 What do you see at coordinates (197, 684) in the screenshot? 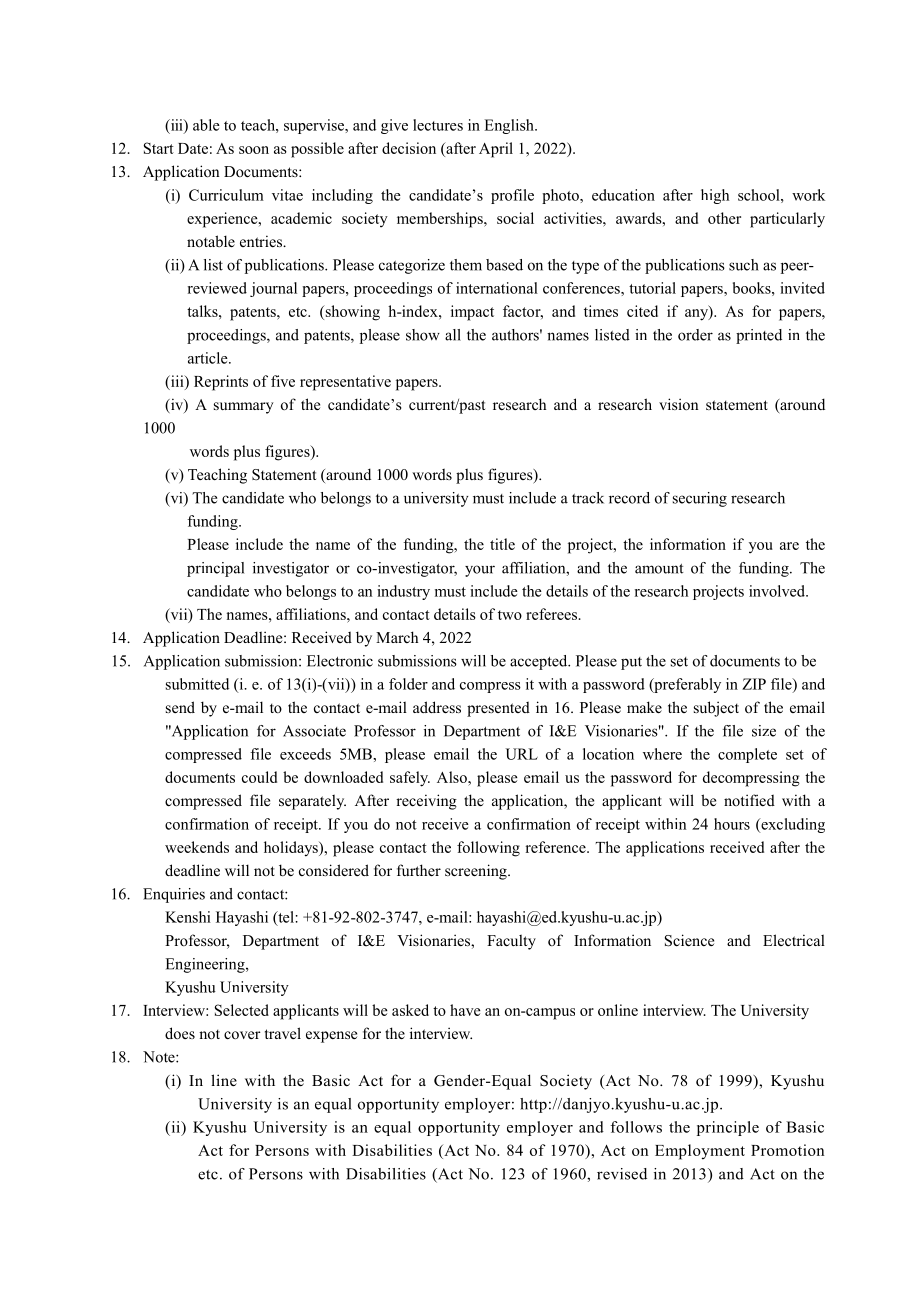
I see `submitted` at bounding box center [197, 684].
